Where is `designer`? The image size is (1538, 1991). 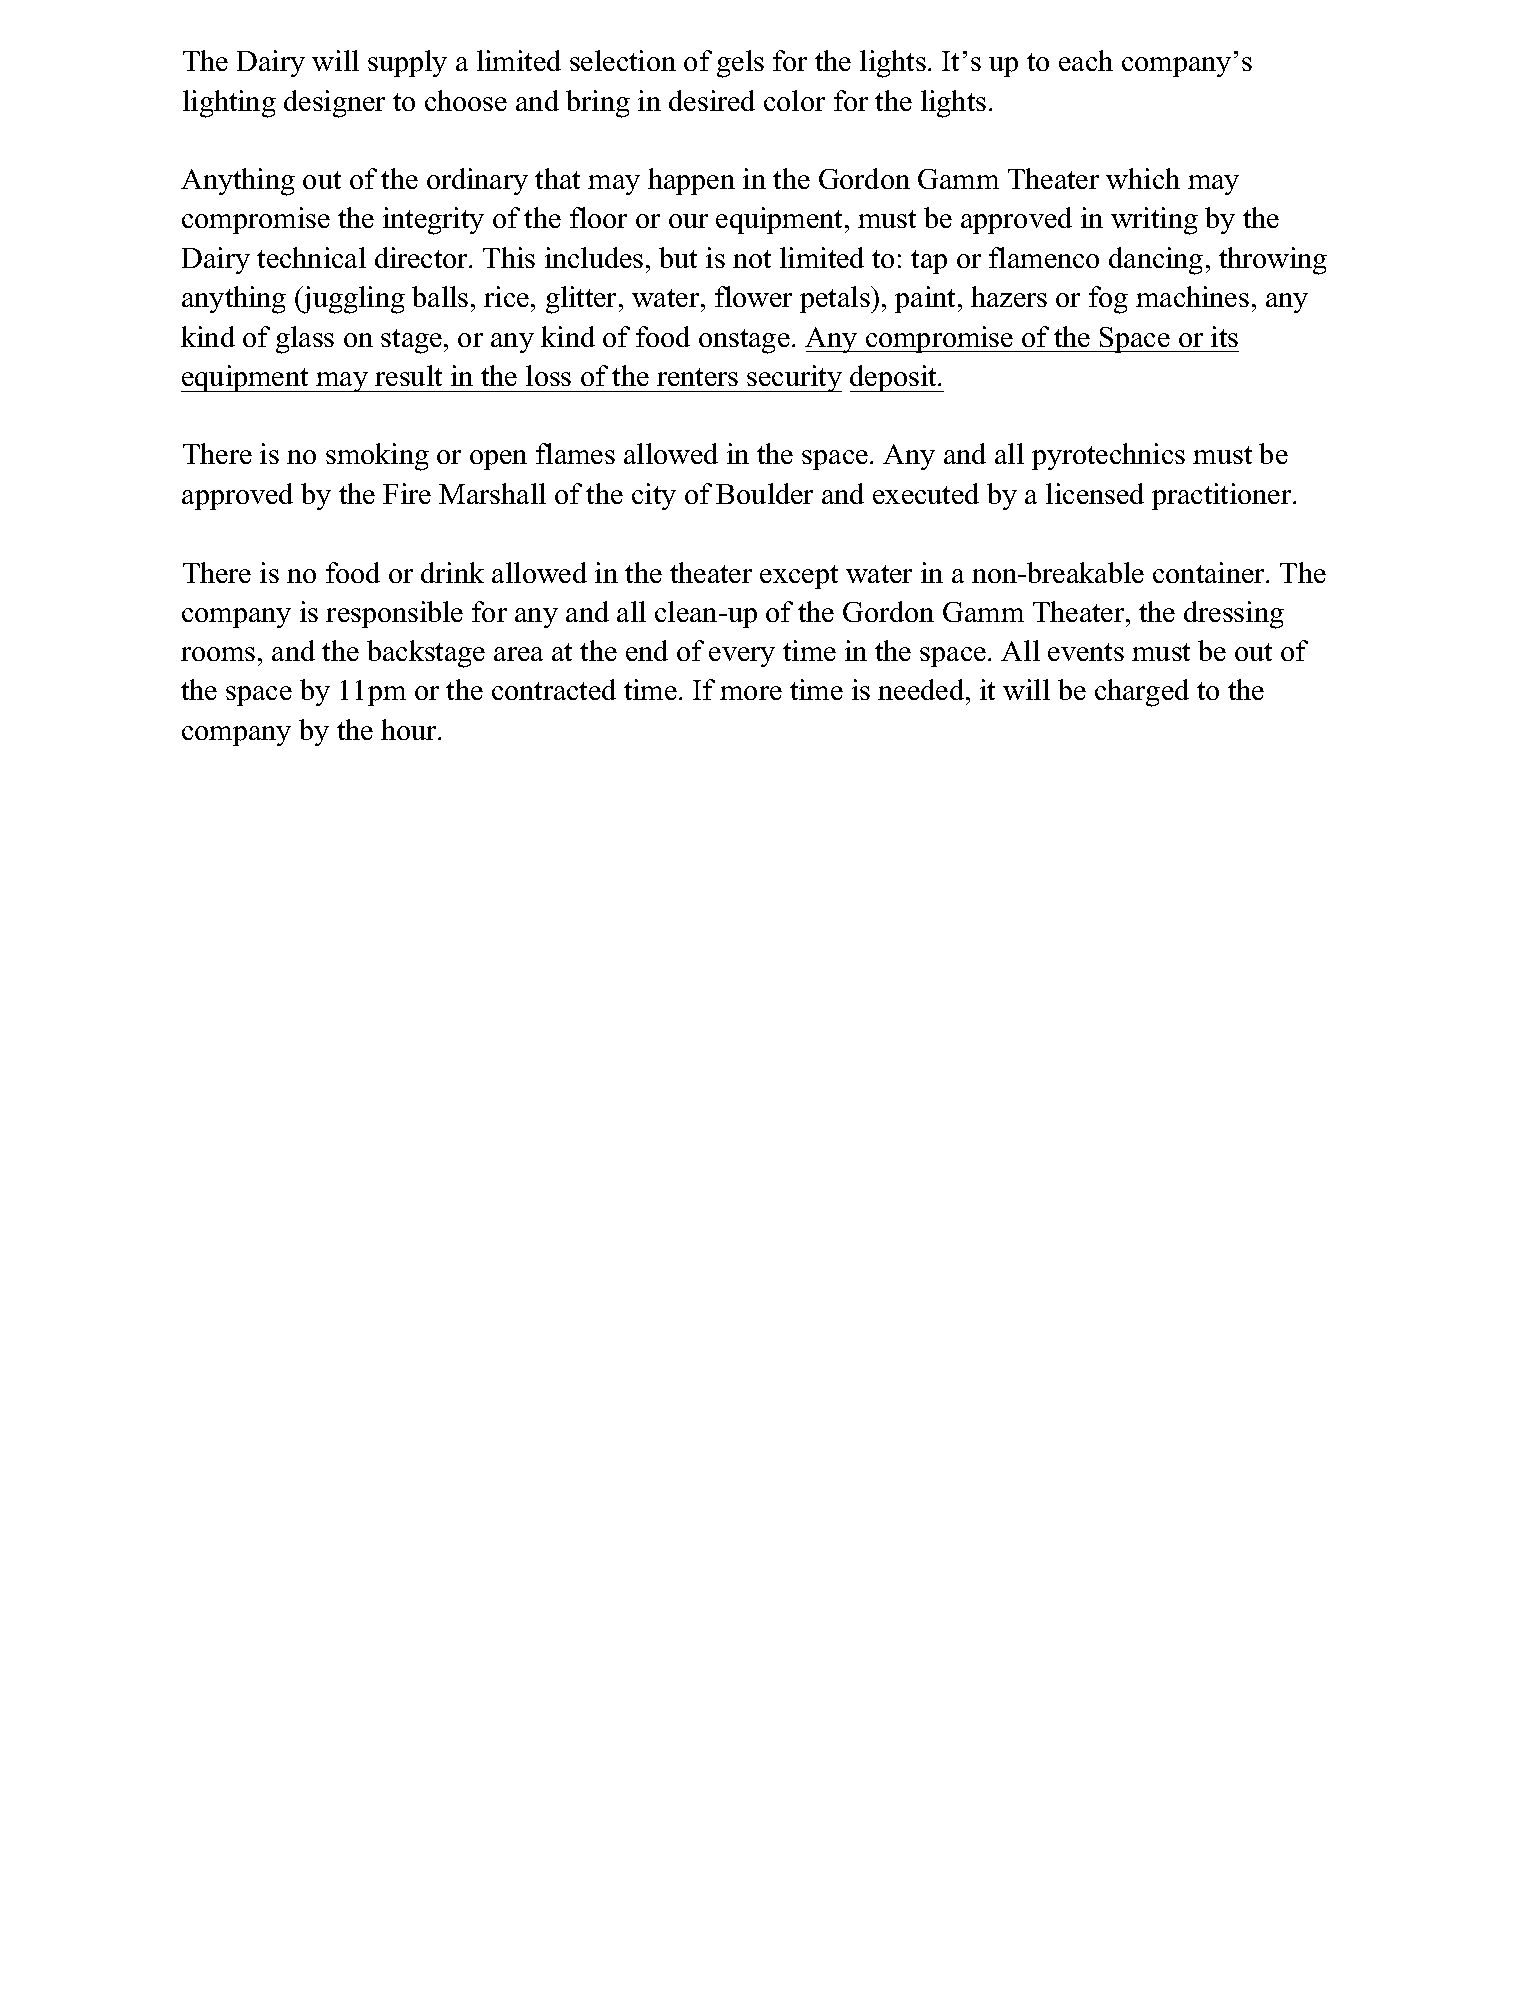
designer is located at coordinates (334, 104).
